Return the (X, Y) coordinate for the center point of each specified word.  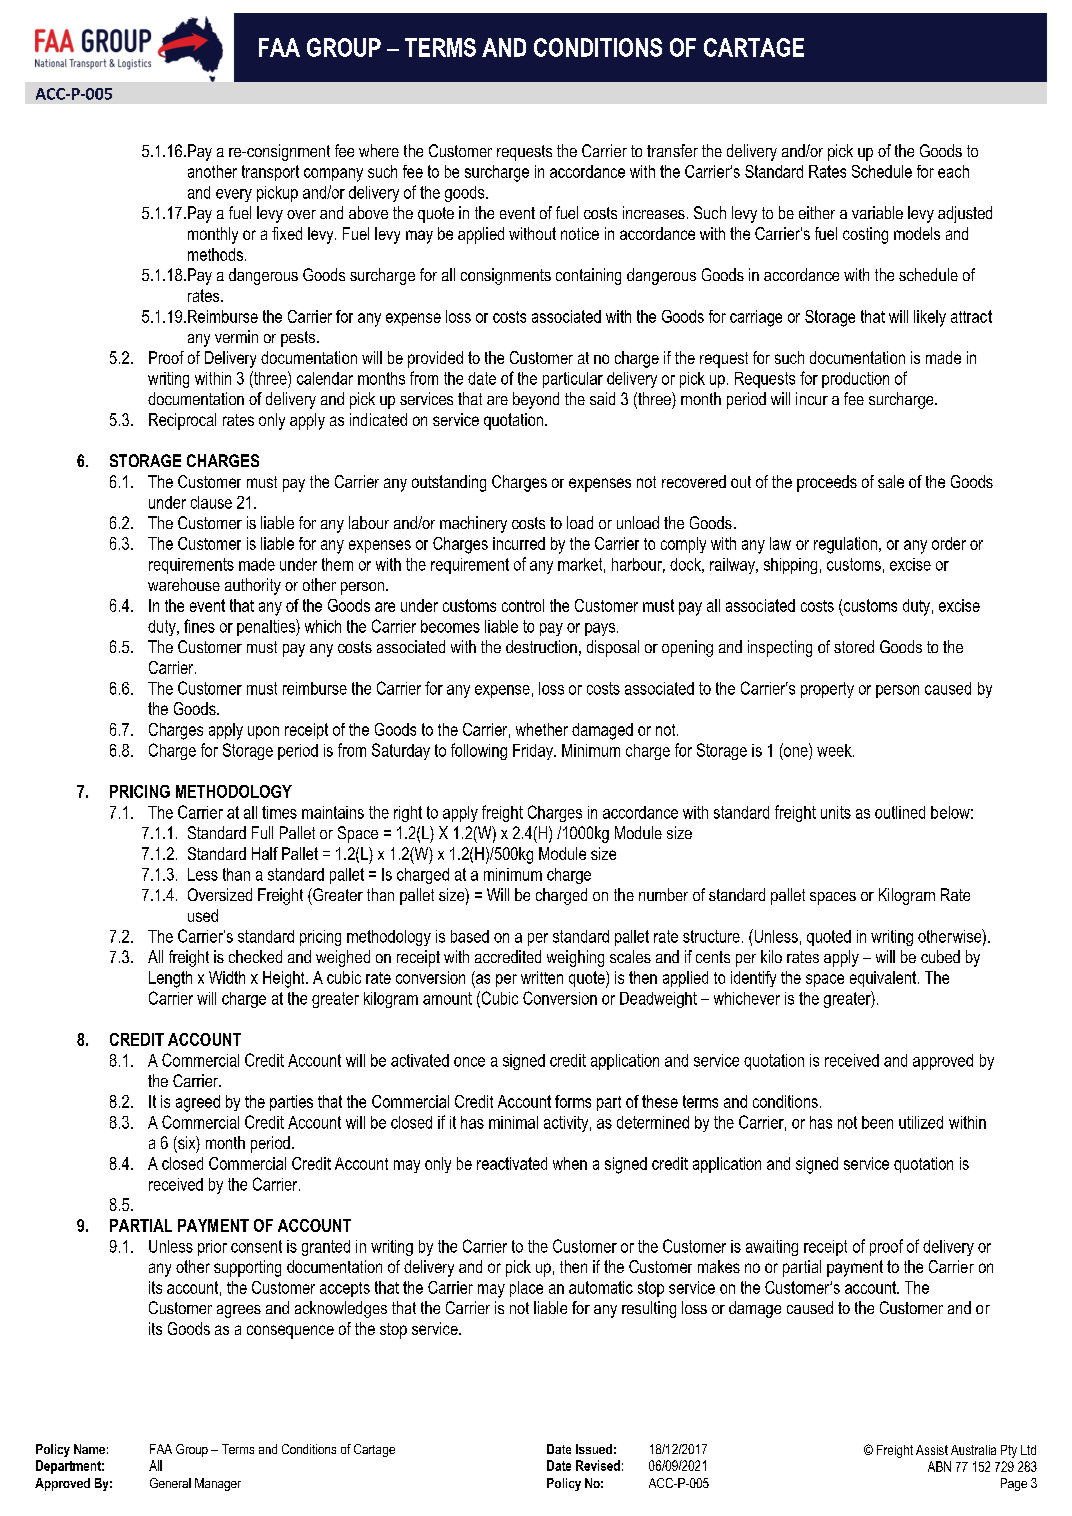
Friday (534, 752)
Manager (218, 1484)
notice (580, 233)
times (279, 812)
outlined (900, 812)
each (953, 171)
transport (270, 173)
